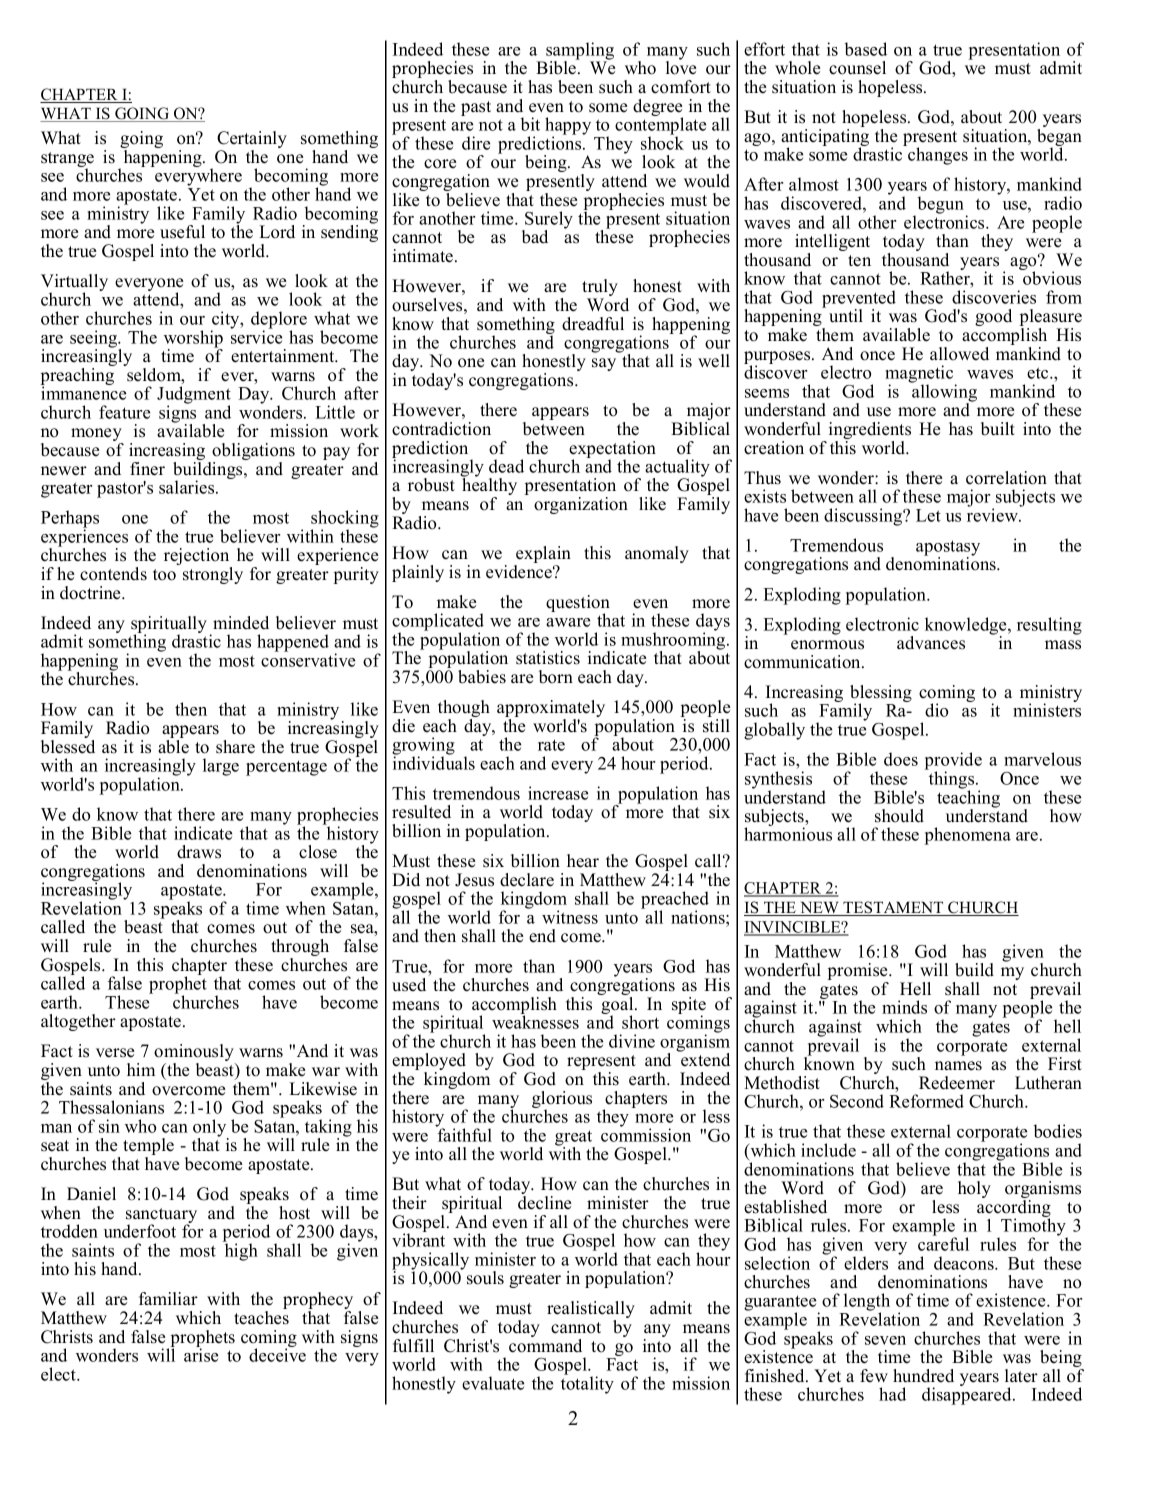 This document has width=1150, height=1488. Describe the element at coordinates (943, 393) in the document. I see `allowing` at that location.
